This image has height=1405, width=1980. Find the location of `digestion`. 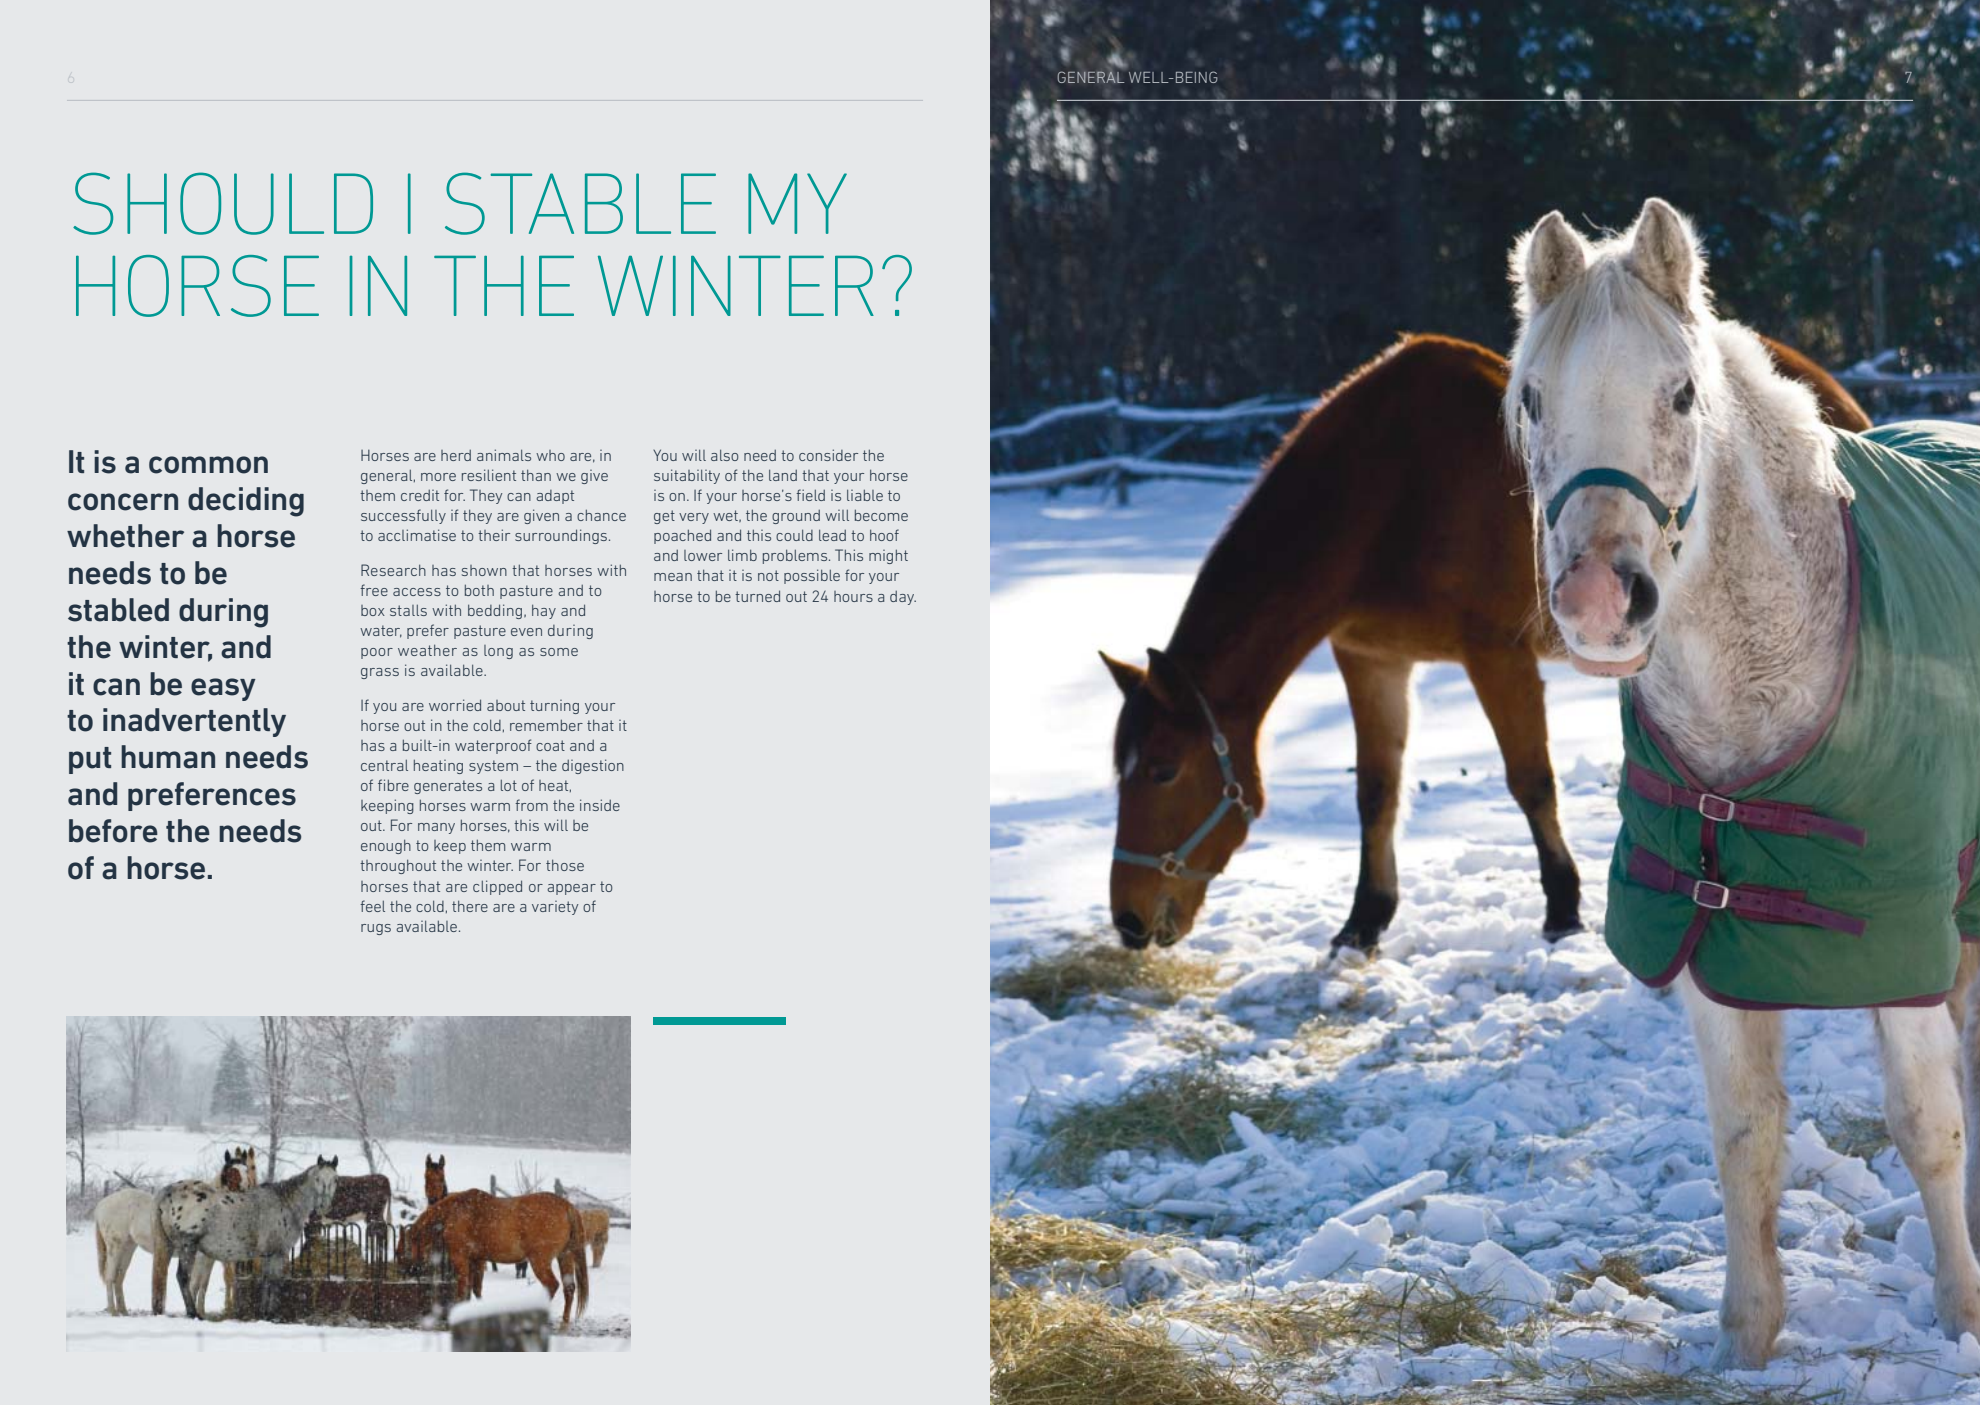

digestion is located at coordinates (593, 766).
